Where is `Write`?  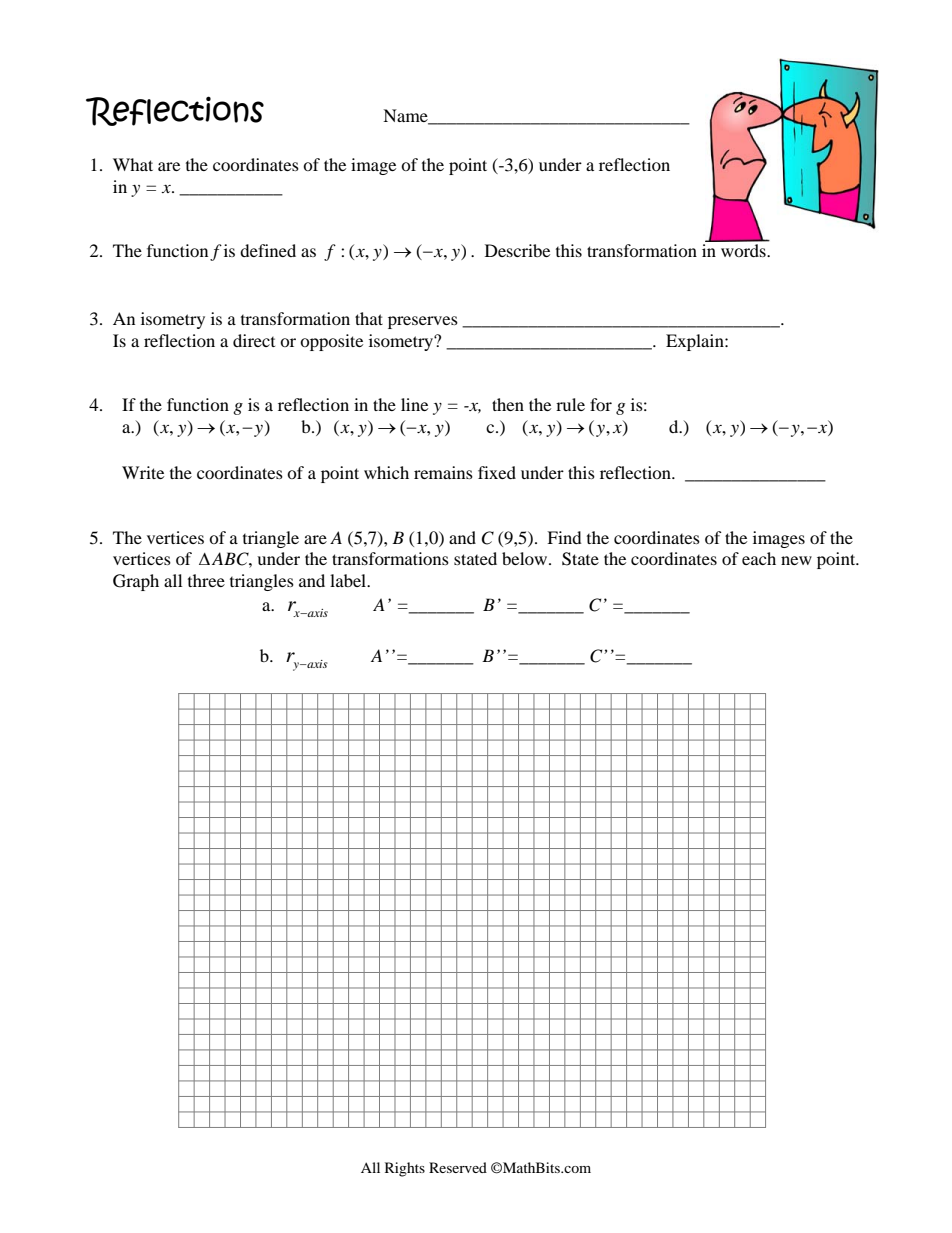
Write is located at coordinates (143, 472).
